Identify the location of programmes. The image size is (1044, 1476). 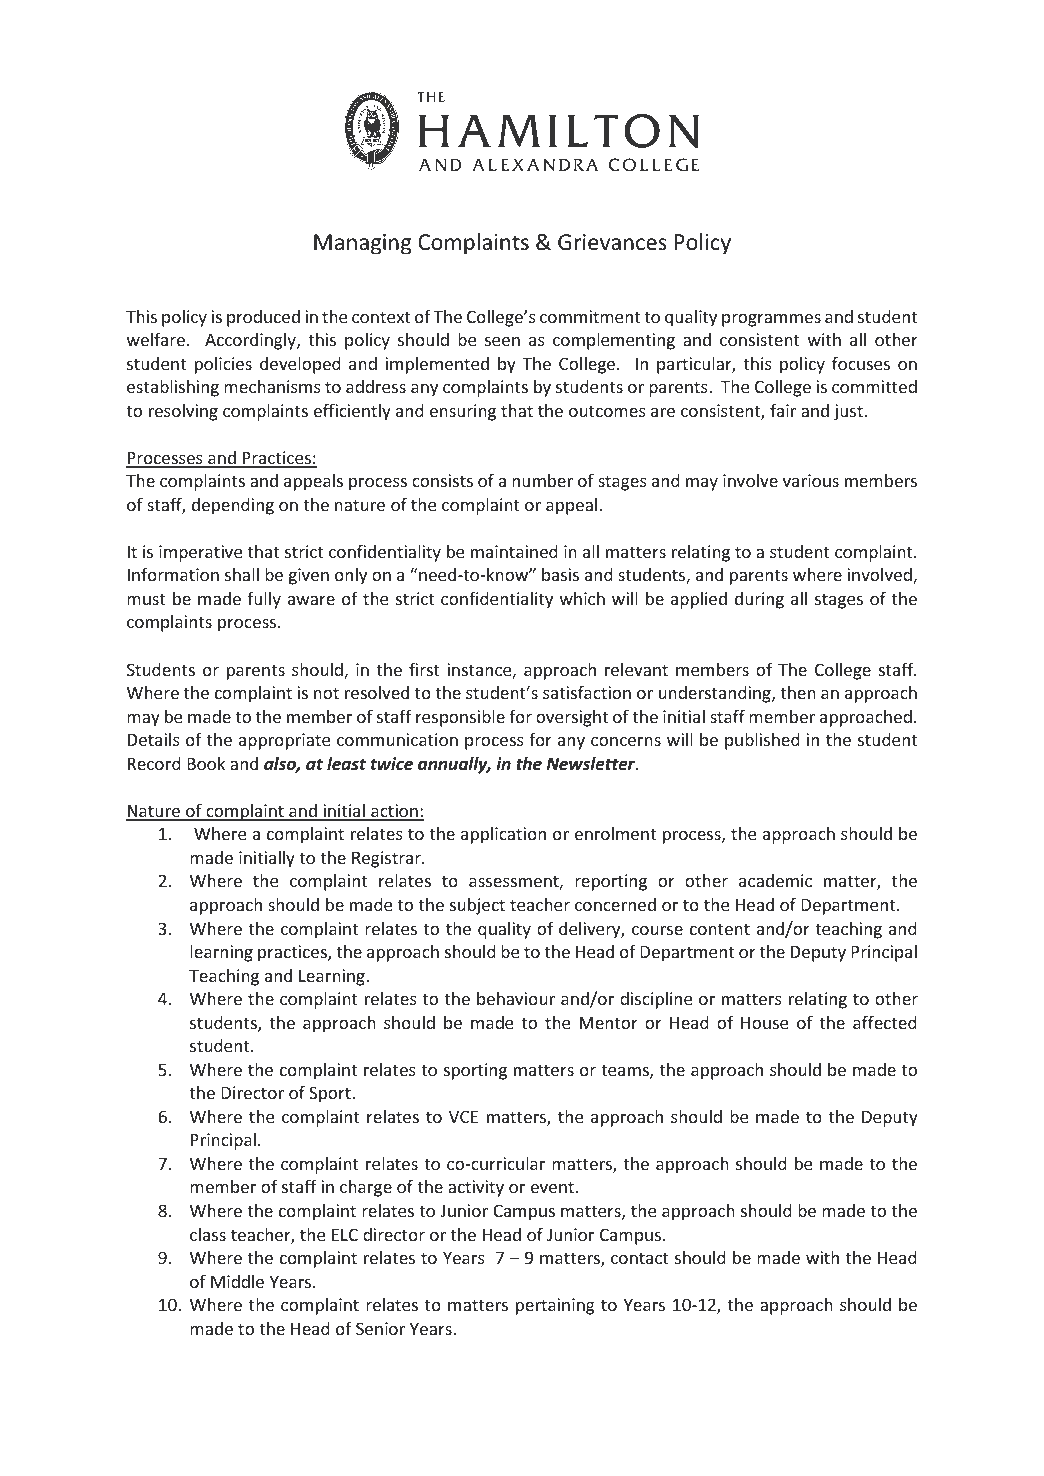
(771, 320).
